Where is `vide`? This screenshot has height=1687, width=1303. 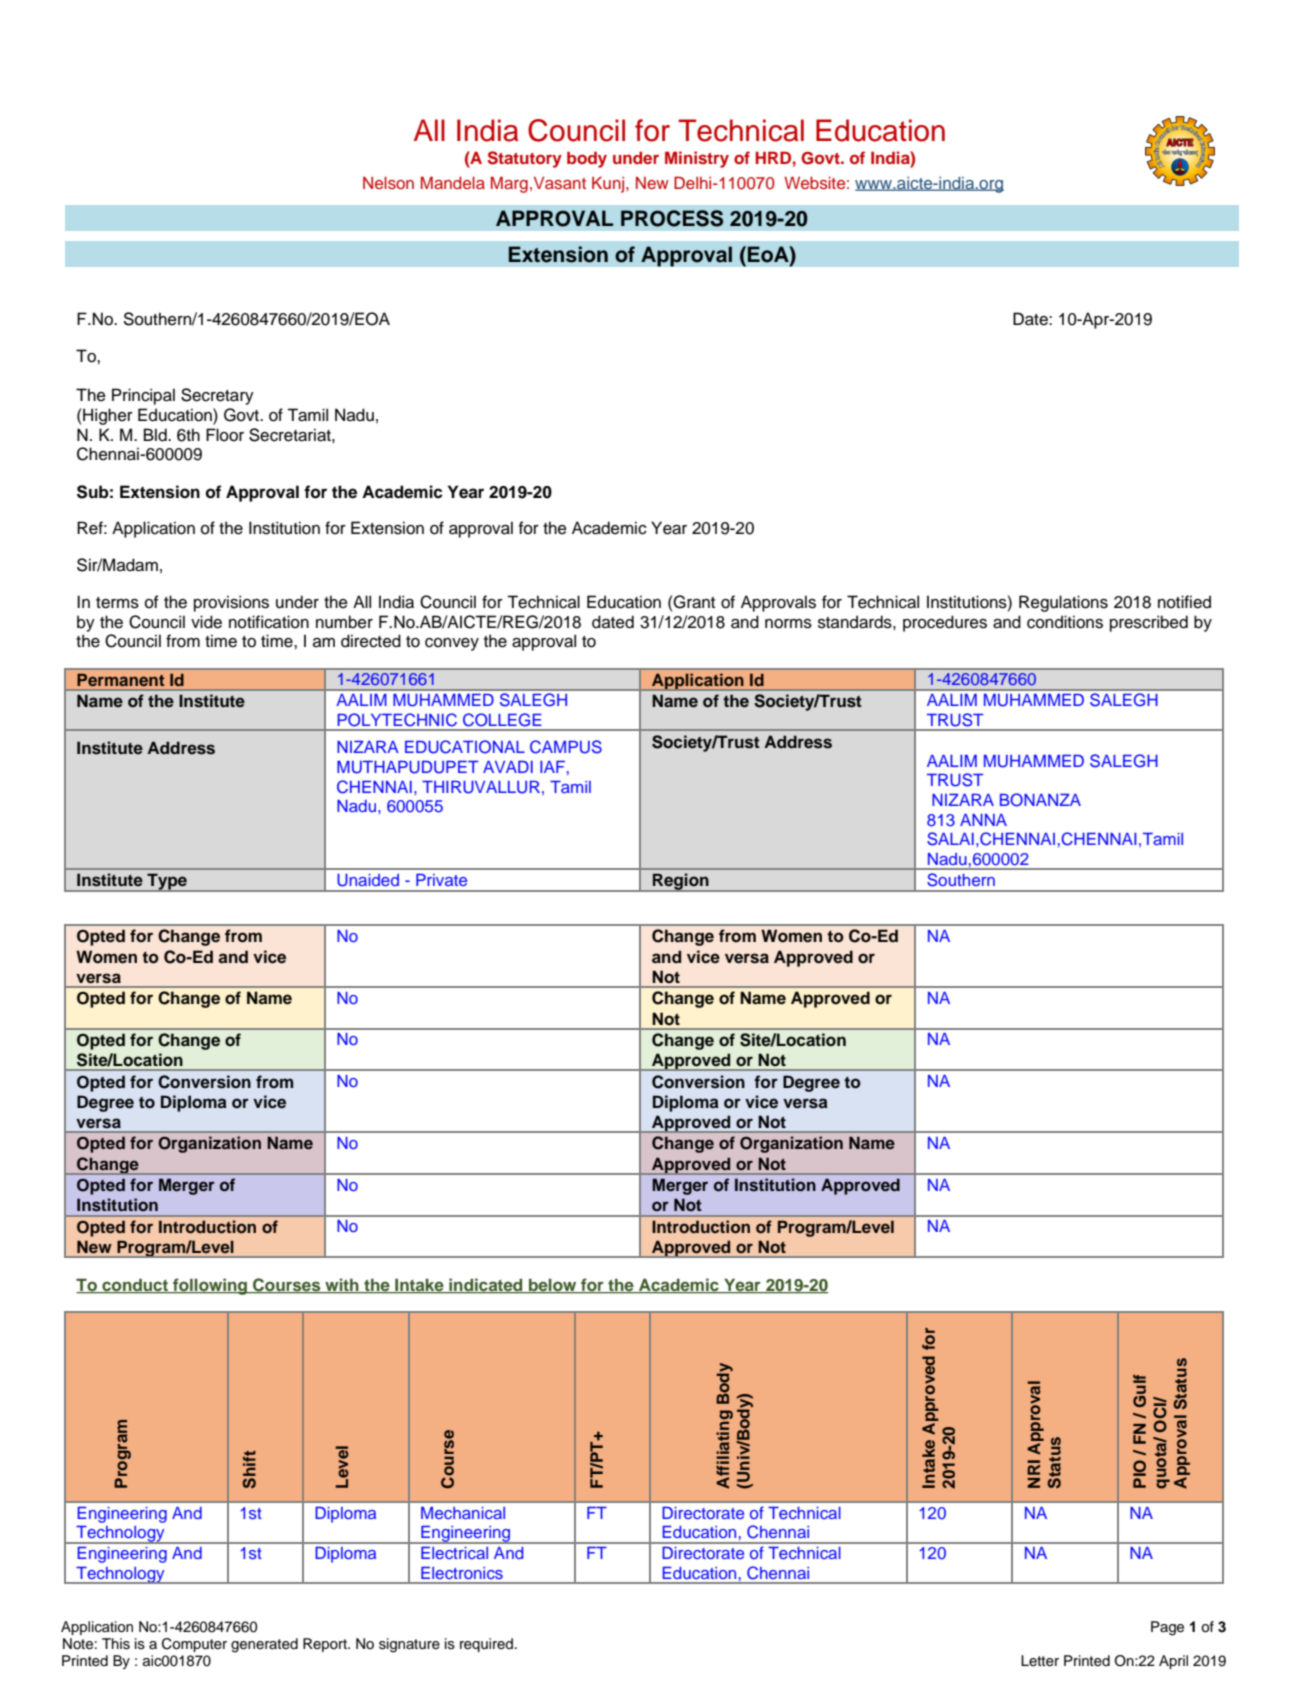 vide is located at coordinates (206, 622).
